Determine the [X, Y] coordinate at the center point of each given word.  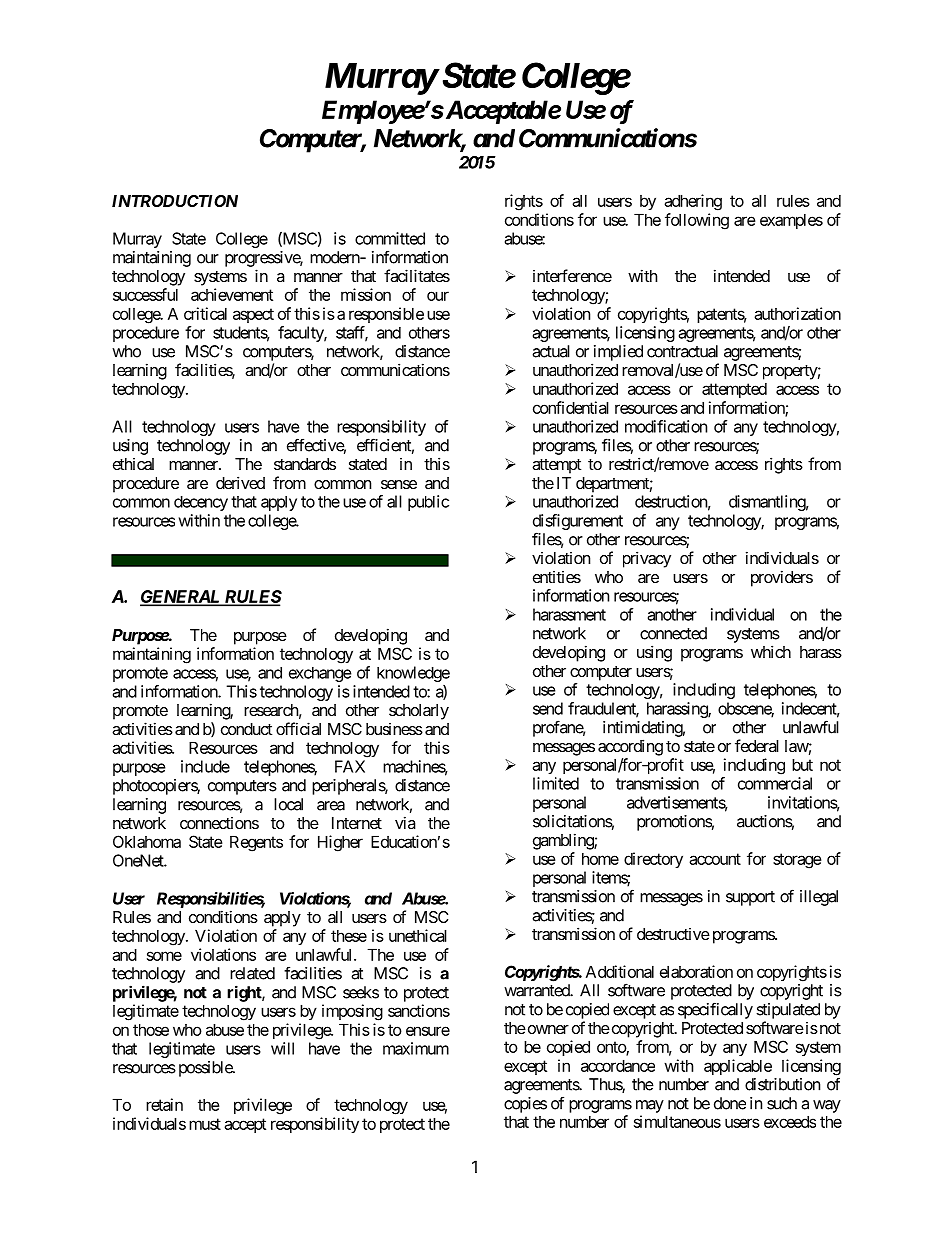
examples [791, 221]
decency [201, 503]
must [205, 1124]
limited [556, 783]
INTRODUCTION [175, 201]
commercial [775, 783]
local [288, 804]
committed [390, 238]
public [428, 503]
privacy [647, 559]
